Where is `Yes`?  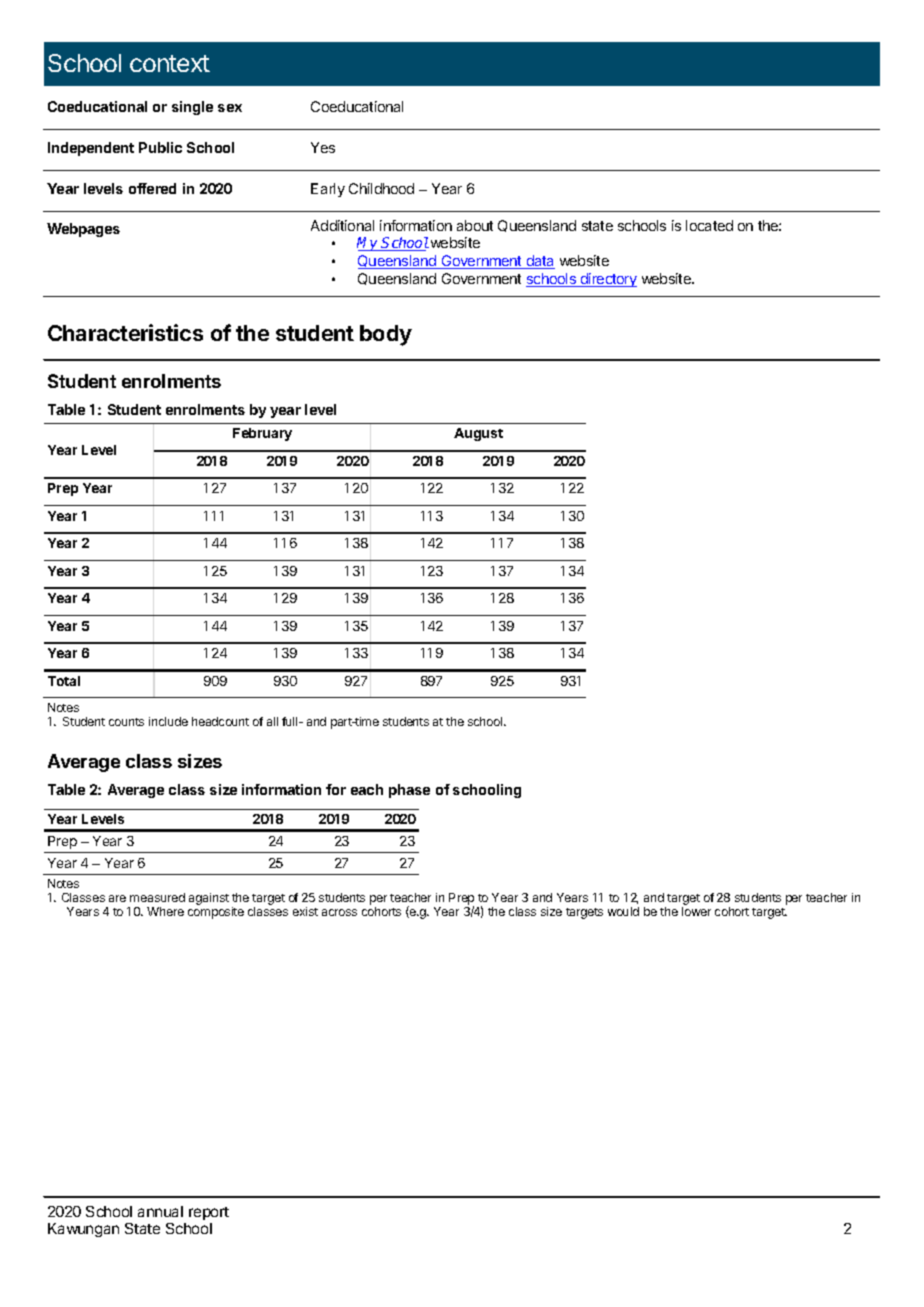 Yes is located at coordinates (323, 147).
